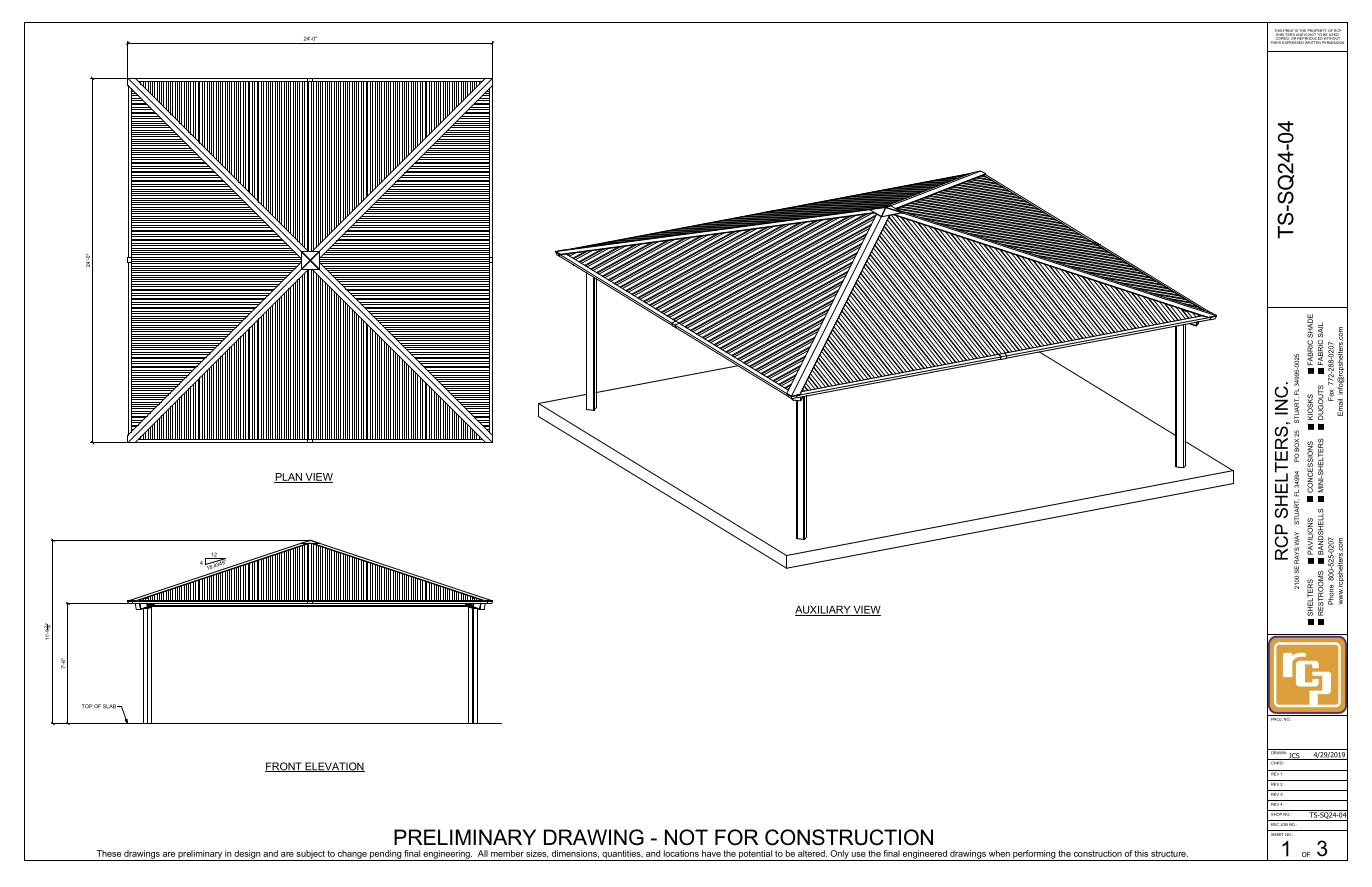 This page has width=1372, height=887. What do you see at coordinates (111, 706) in the page?
I see `SLAB` at bounding box center [111, 706].
